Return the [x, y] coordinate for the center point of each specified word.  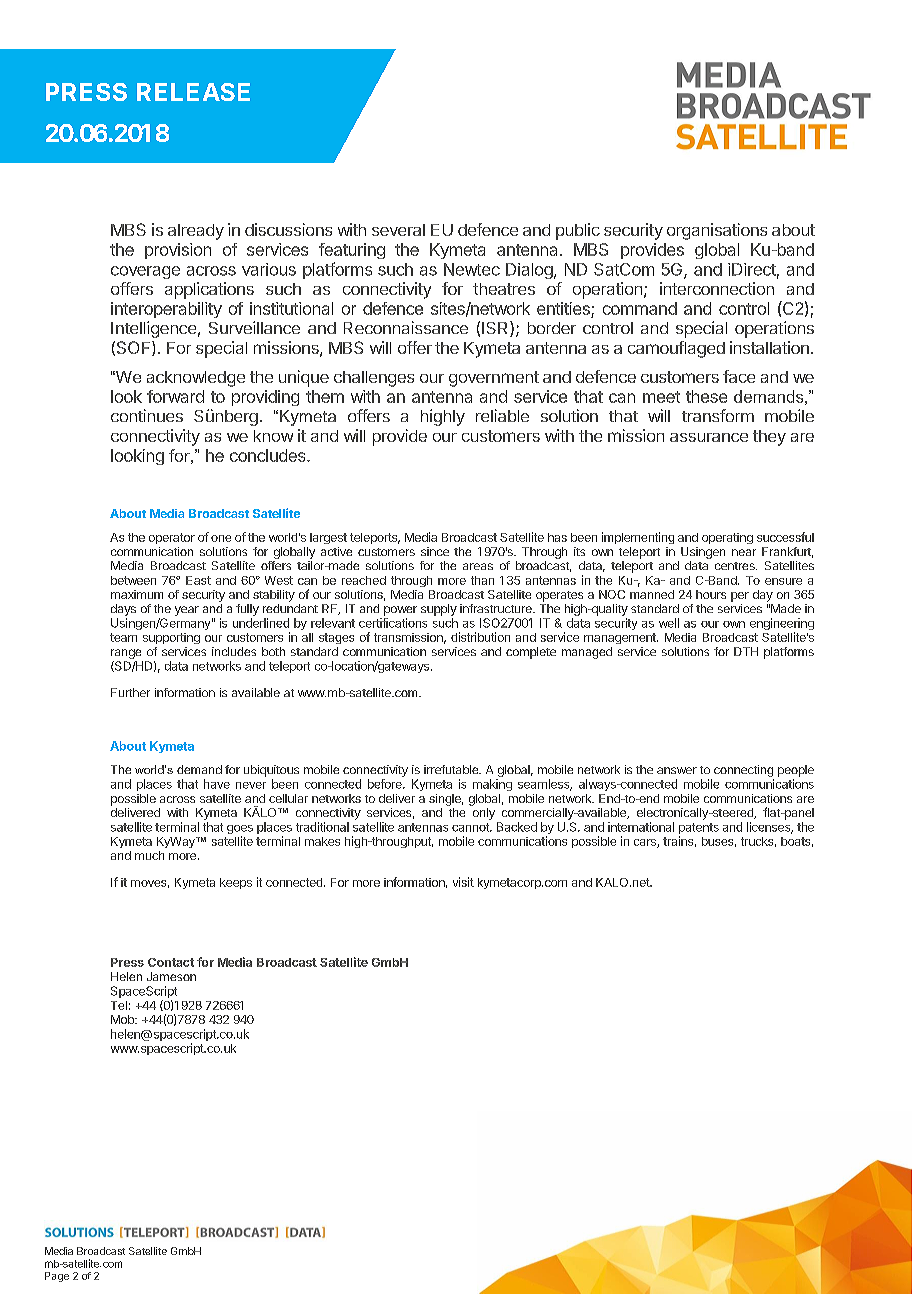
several [398, 230]
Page [57, 1277]
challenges [374, 379]
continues [147, 415]
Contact [171, 962]
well [669, 623]
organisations [717, 231]
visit [463, 882]
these [706, 396]
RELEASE [193, 92]
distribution [480, 637]
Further [130, 692]
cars [646, 843]
